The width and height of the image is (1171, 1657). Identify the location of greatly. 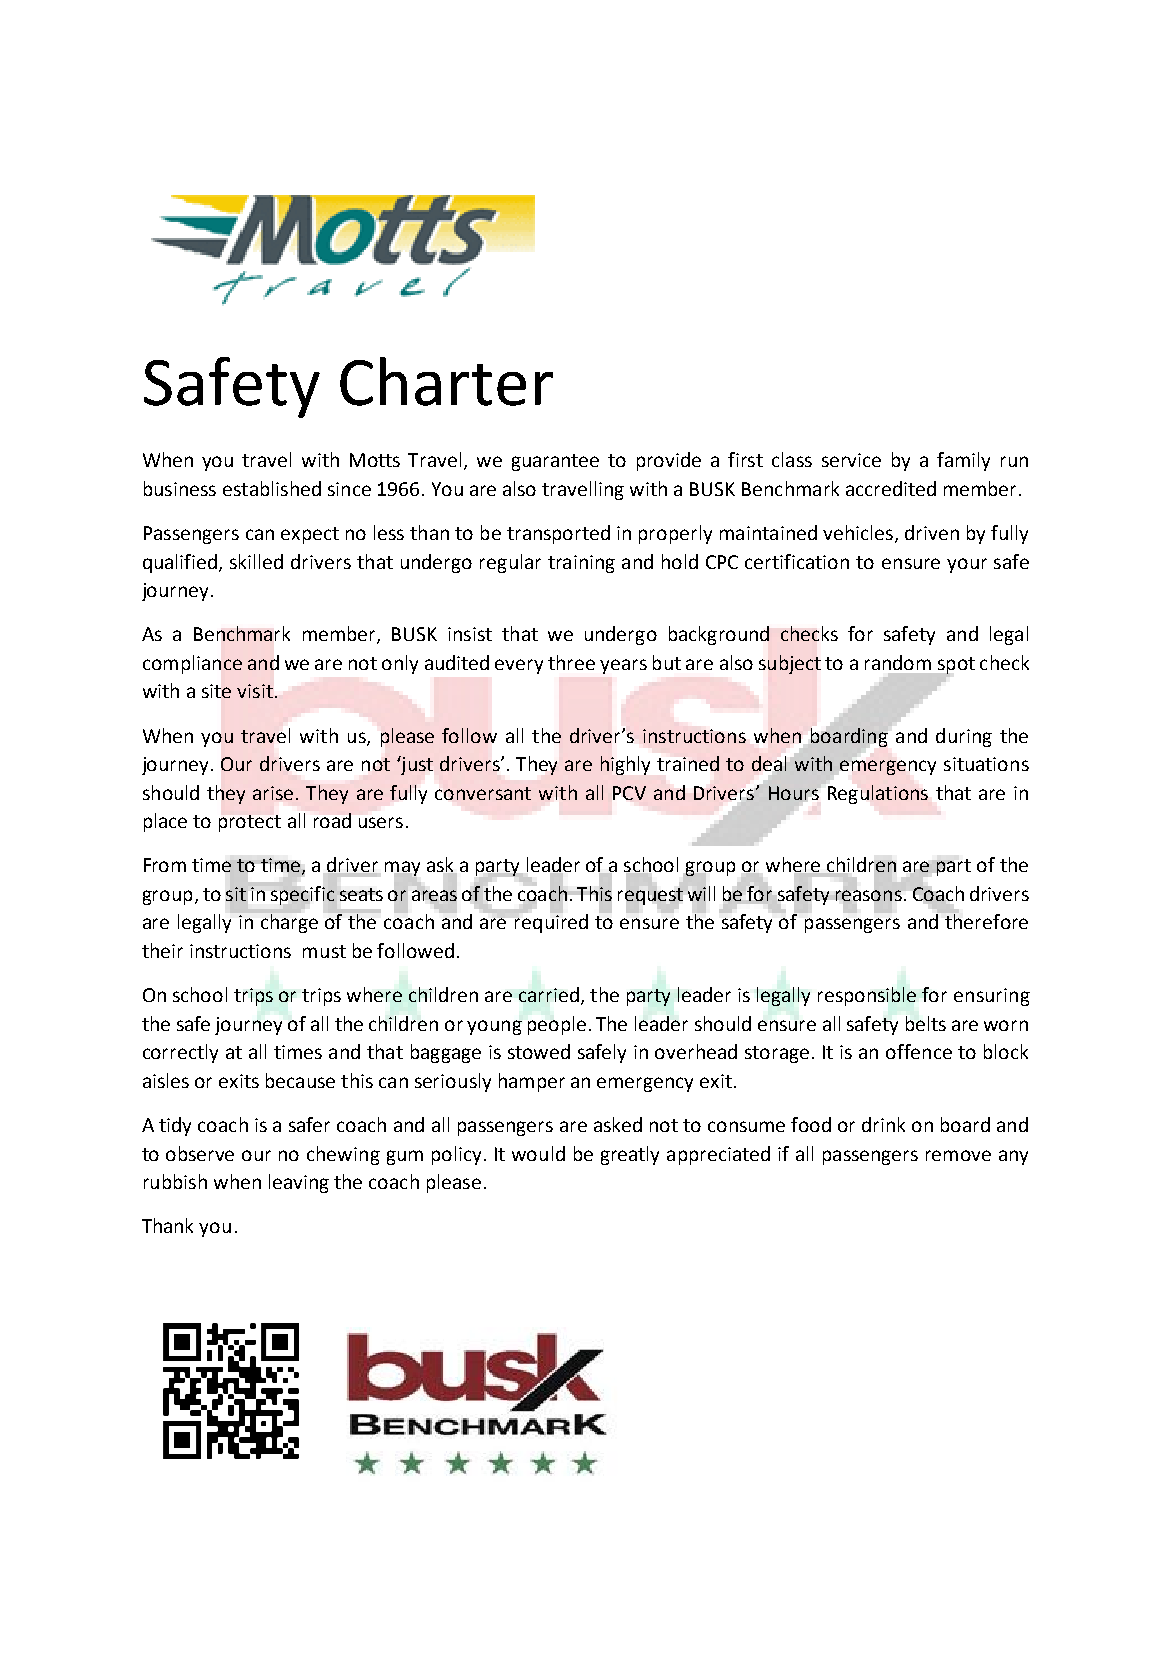
(630, 1155).
